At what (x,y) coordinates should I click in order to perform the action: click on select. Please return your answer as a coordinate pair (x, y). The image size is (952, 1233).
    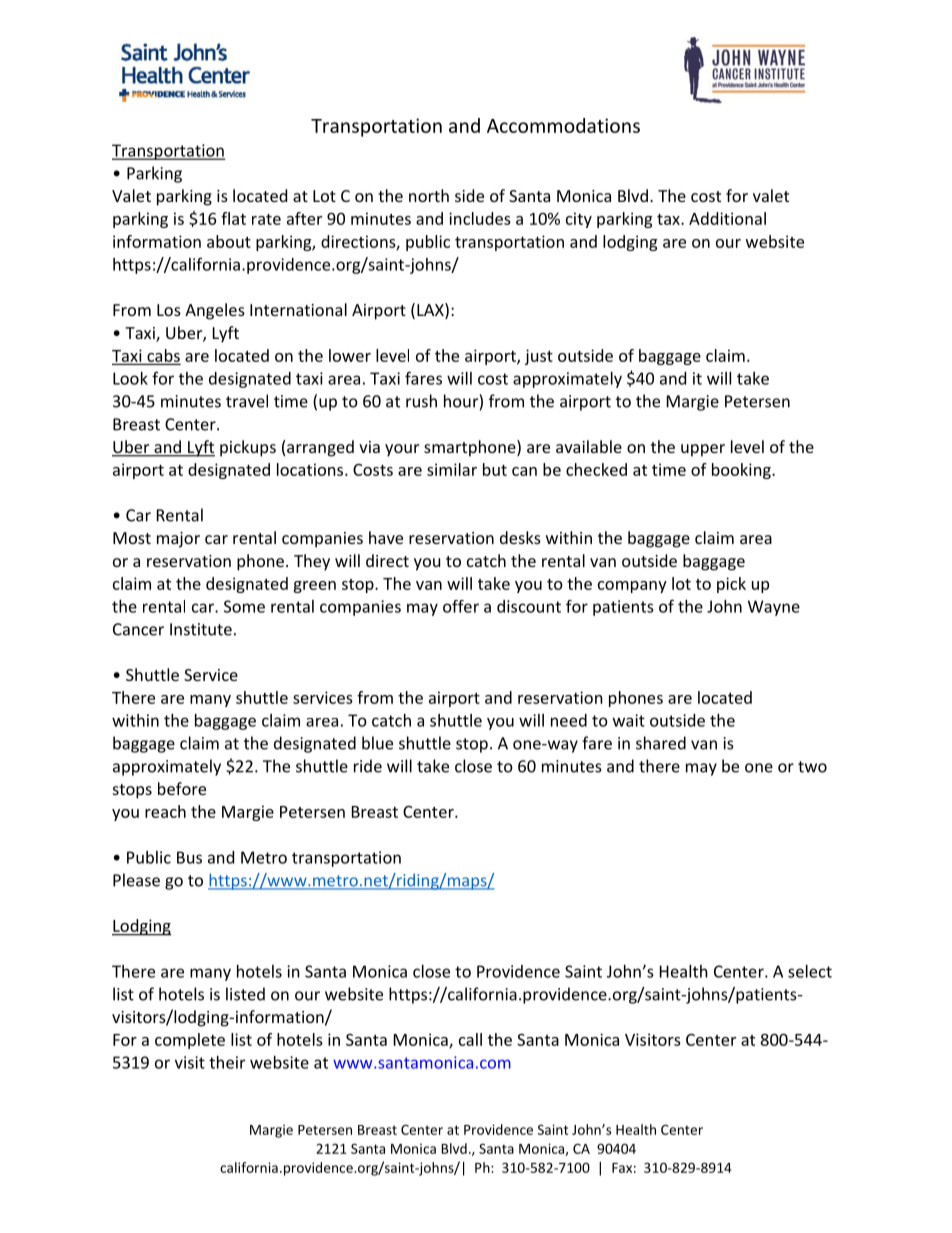
    Looking at the image, I should click on (810, 971).
